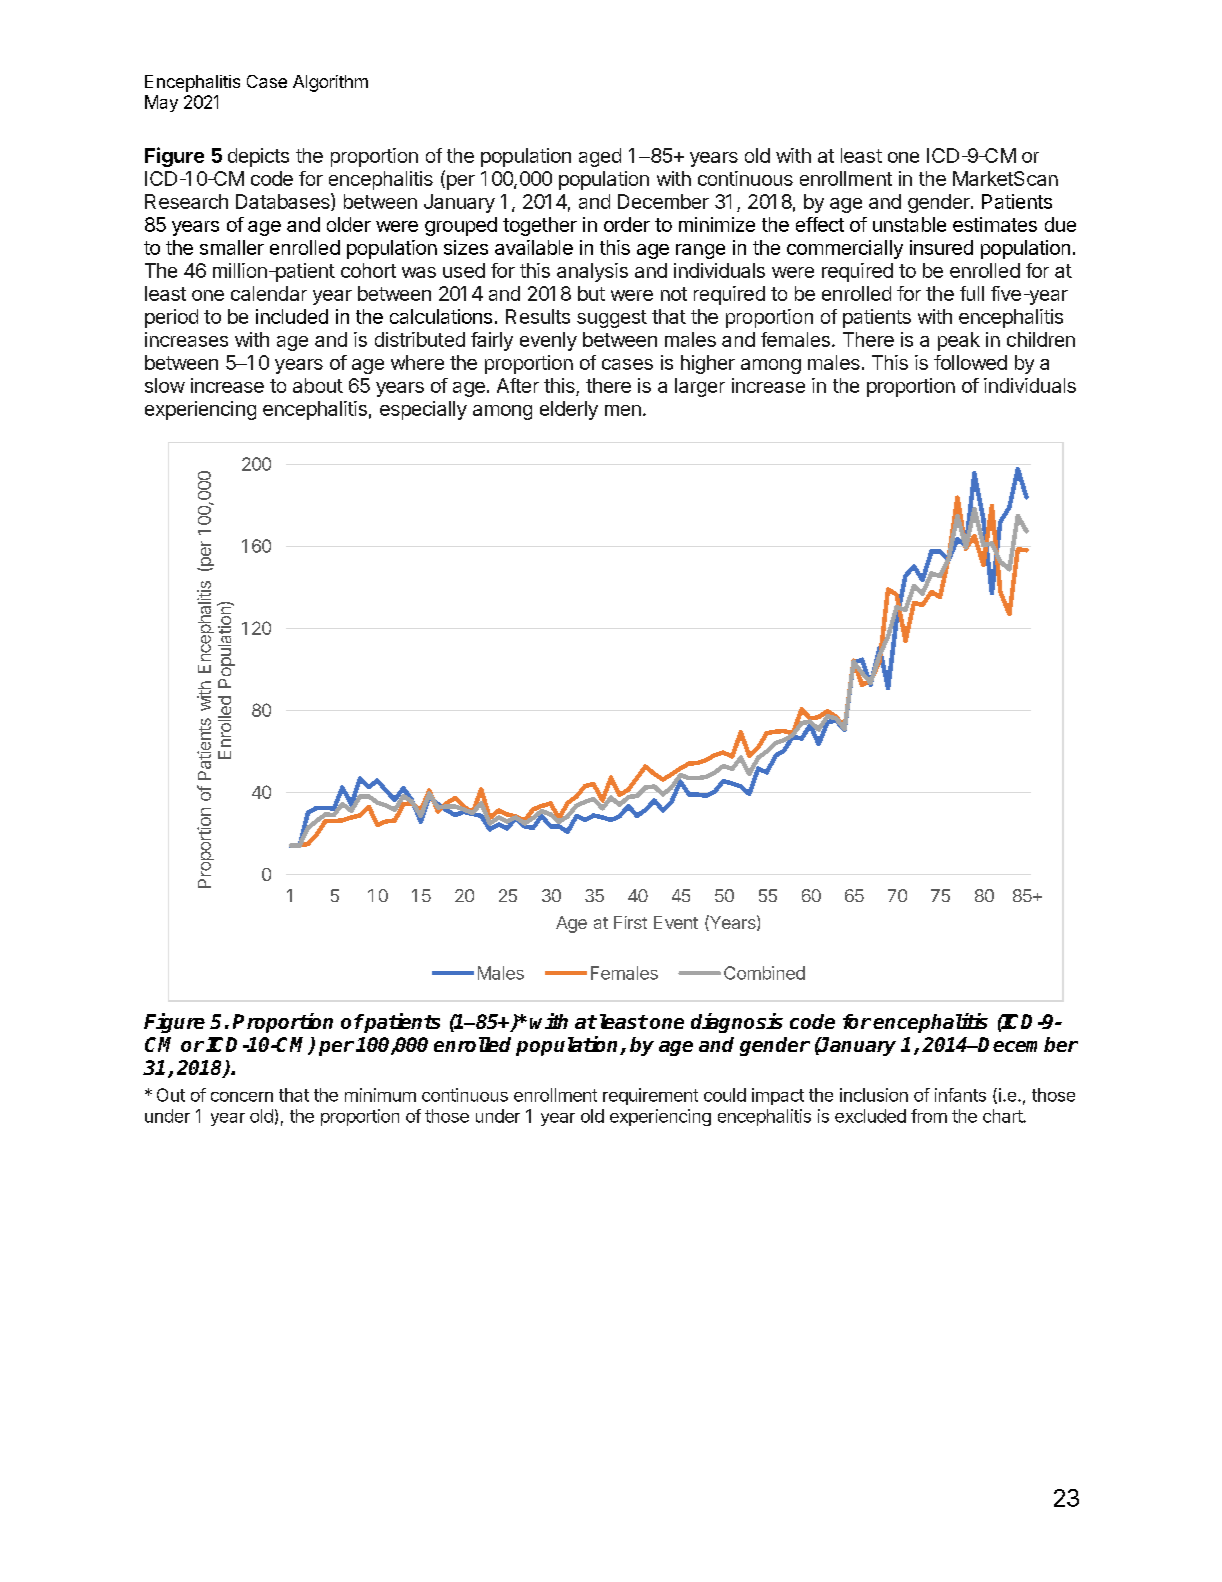 This page has height=1582, width=1222. I want to click on followed, so click(970, 362).
